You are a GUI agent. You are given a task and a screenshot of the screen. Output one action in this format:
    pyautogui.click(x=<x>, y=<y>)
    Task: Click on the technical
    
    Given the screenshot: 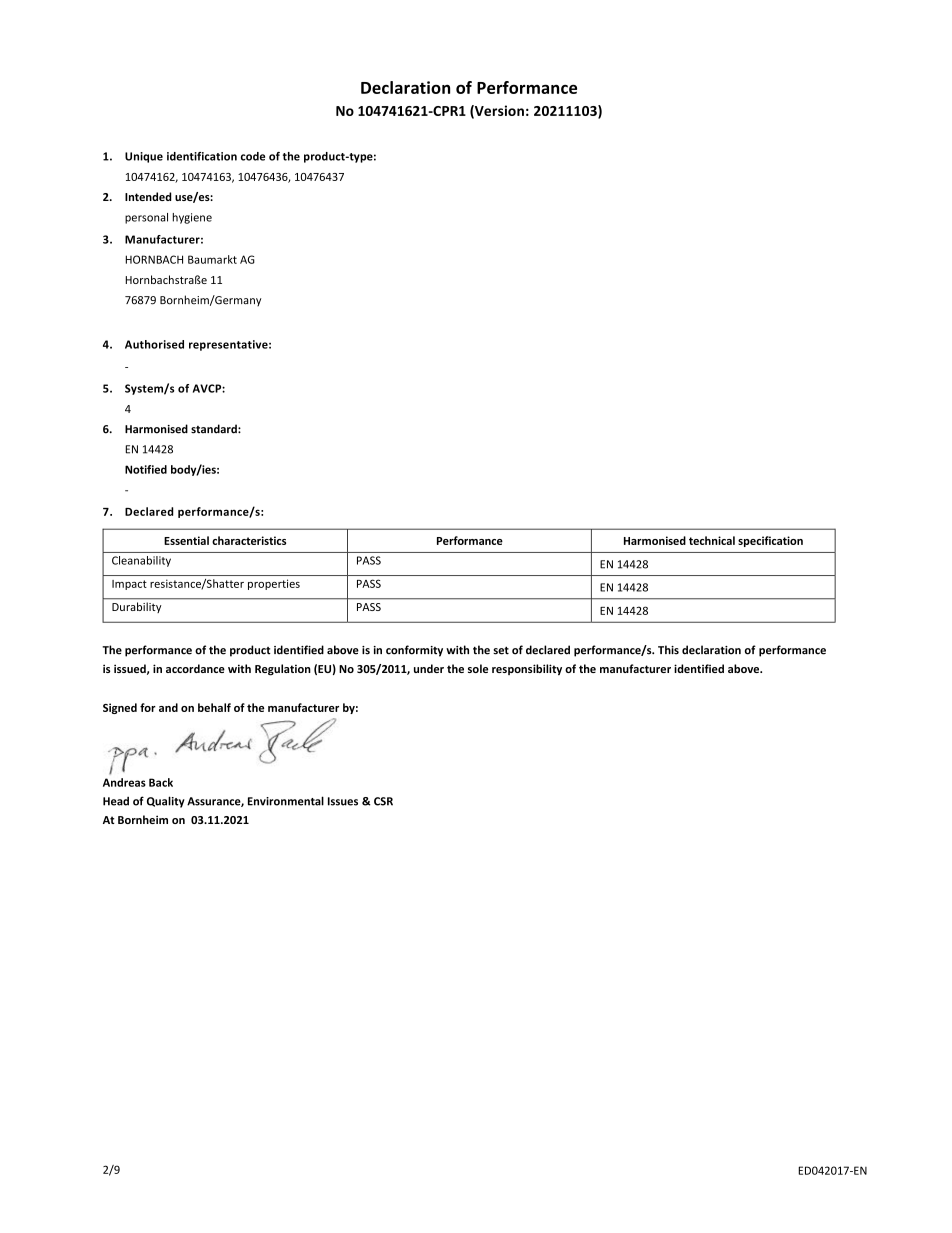 What is the action you would take?
    pyautogui.click(x=712, y=540)
